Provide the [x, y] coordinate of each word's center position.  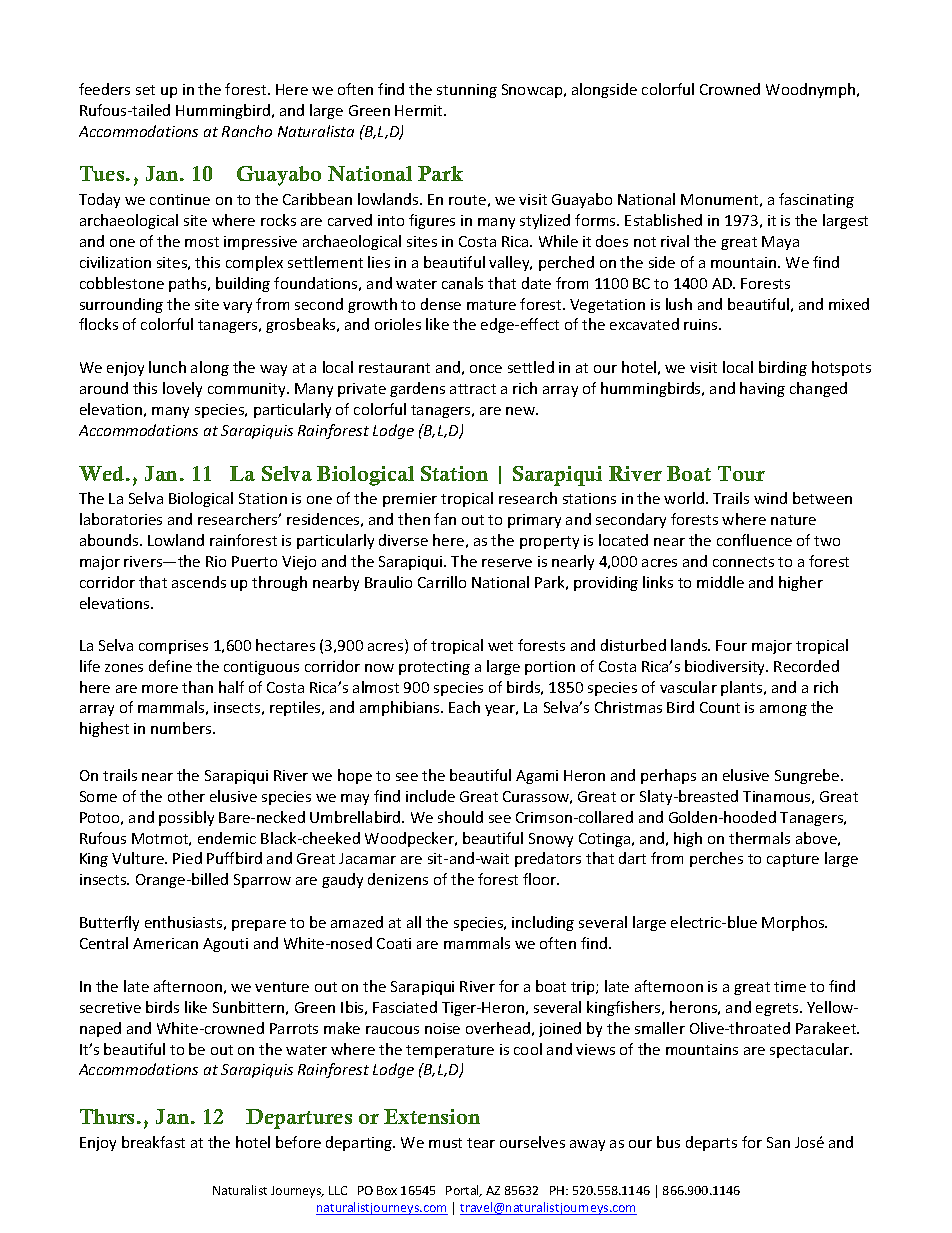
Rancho [247, 131]
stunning [467, 91]
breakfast [153, 1142]
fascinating [816, 200]
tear [481, 1143]
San [778, 1142]
